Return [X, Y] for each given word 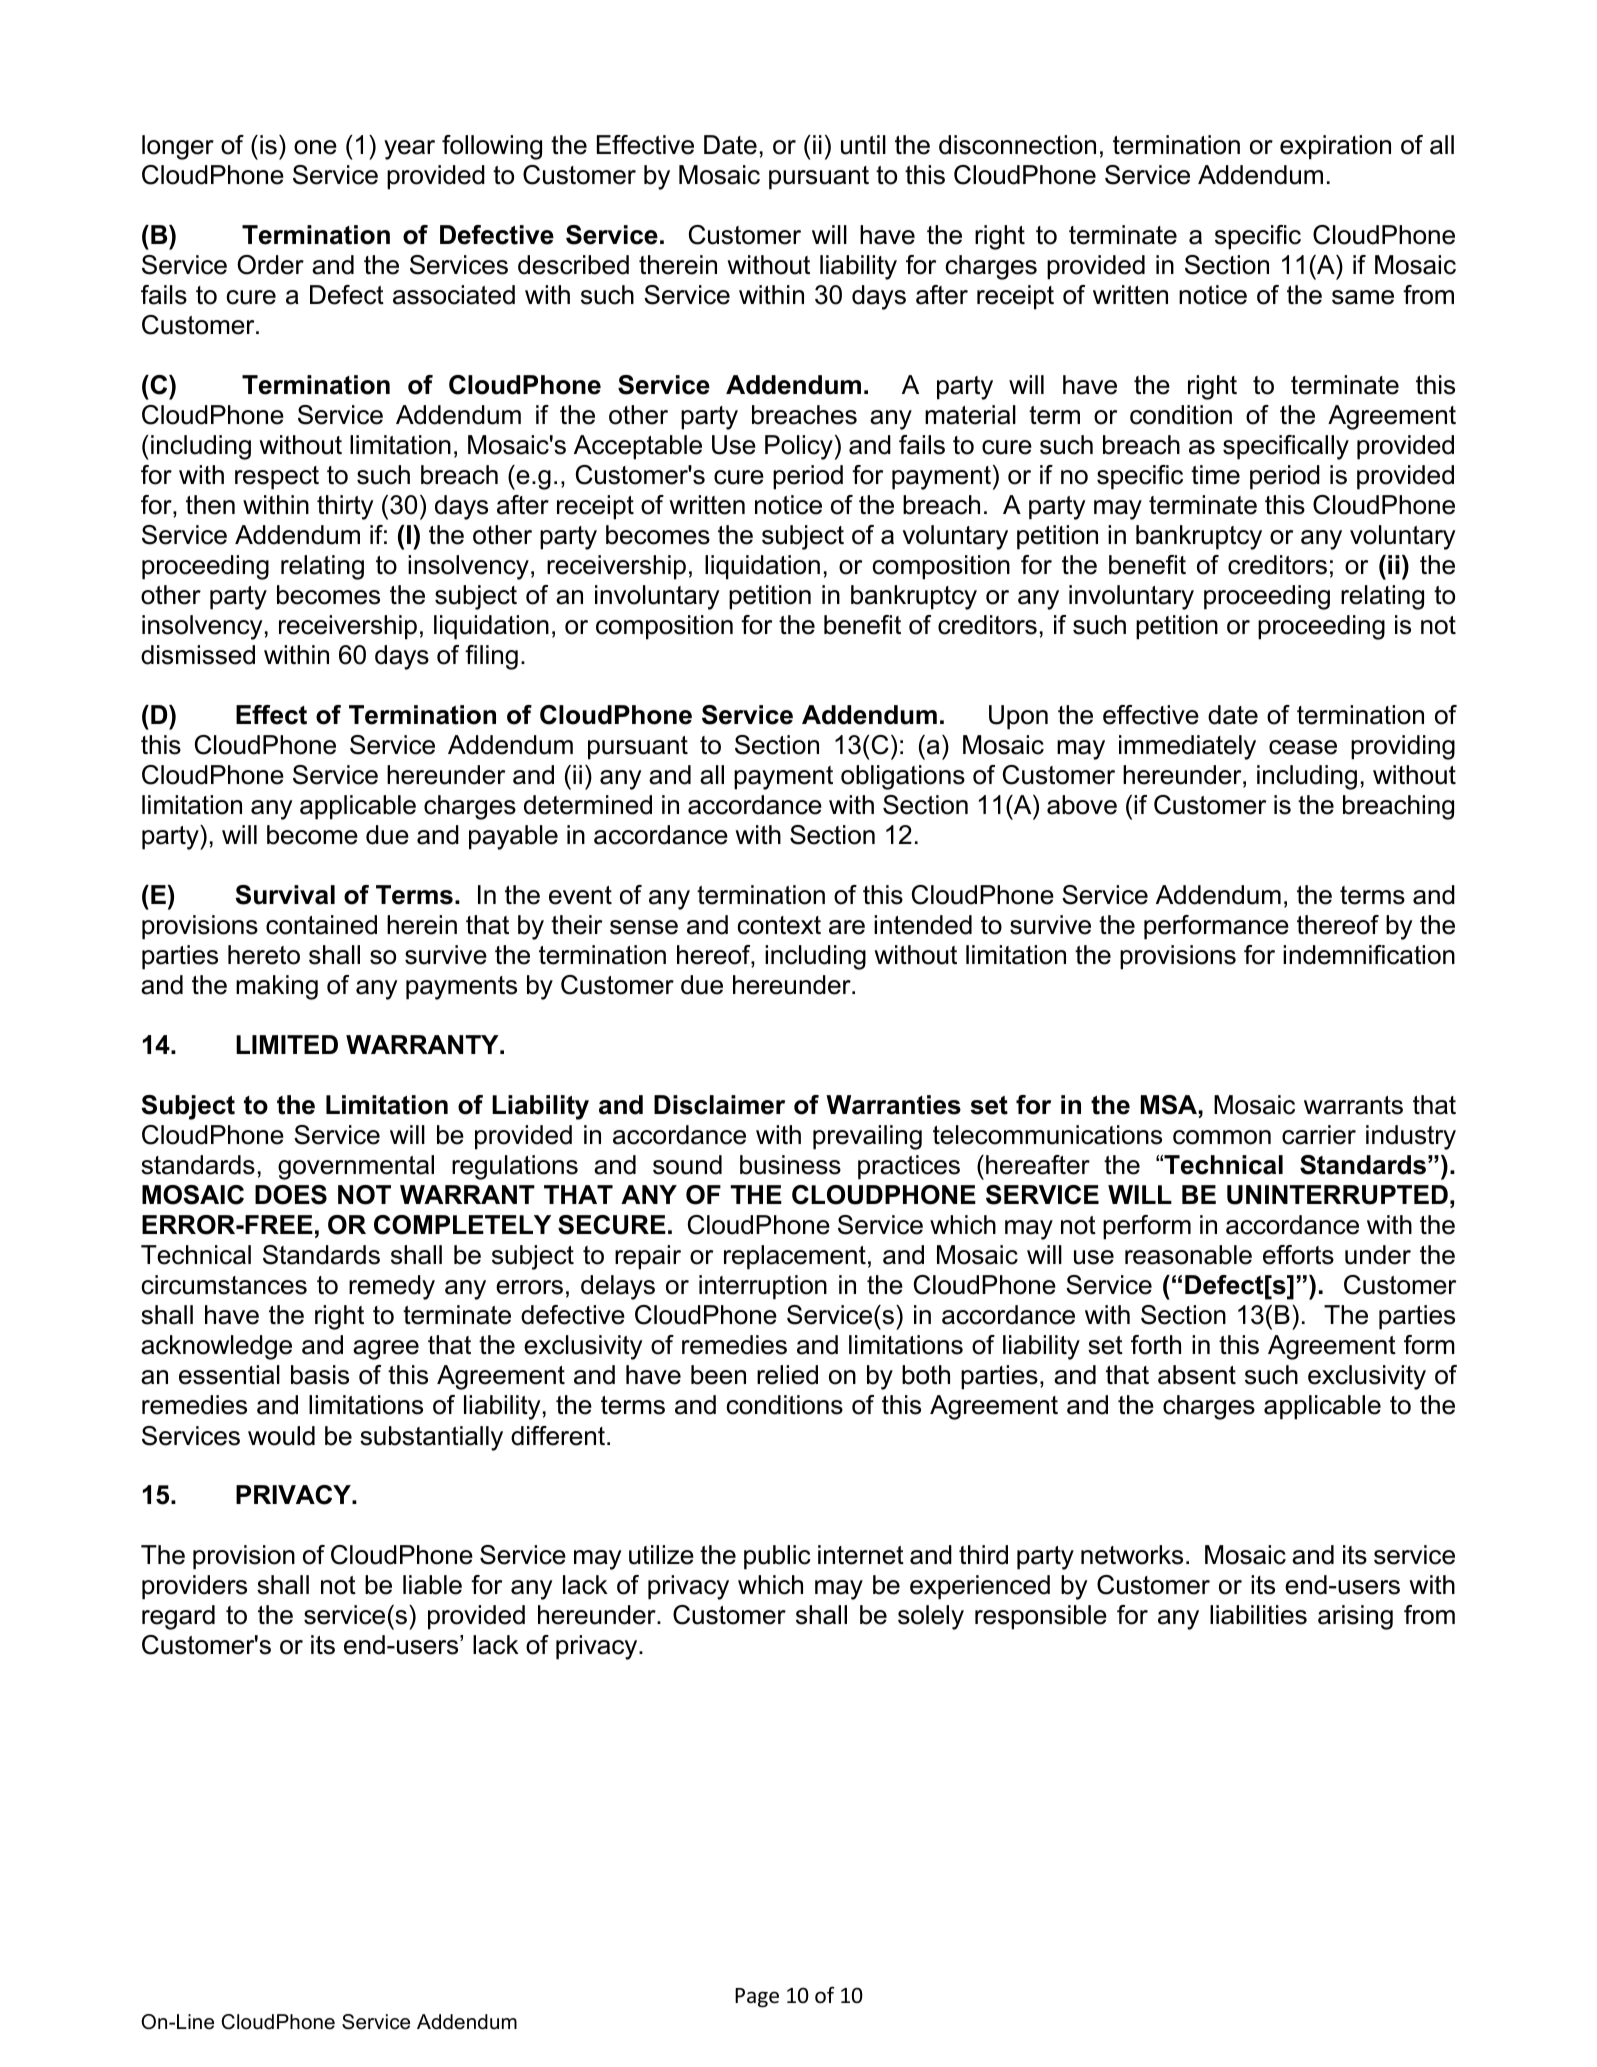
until [863, 145]
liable [432, 1585]
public [777, 1557]
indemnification [1369, 955]
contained [321, 925]
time [1215, 475]
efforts [1298, 1255]
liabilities [1258, 1615]
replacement [795, 1257]
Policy [799, 447]
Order [270, 265]
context [779, 925]
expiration [1335, 147]
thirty [345, 507]
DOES [291, 1195]
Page [757, 1998]
